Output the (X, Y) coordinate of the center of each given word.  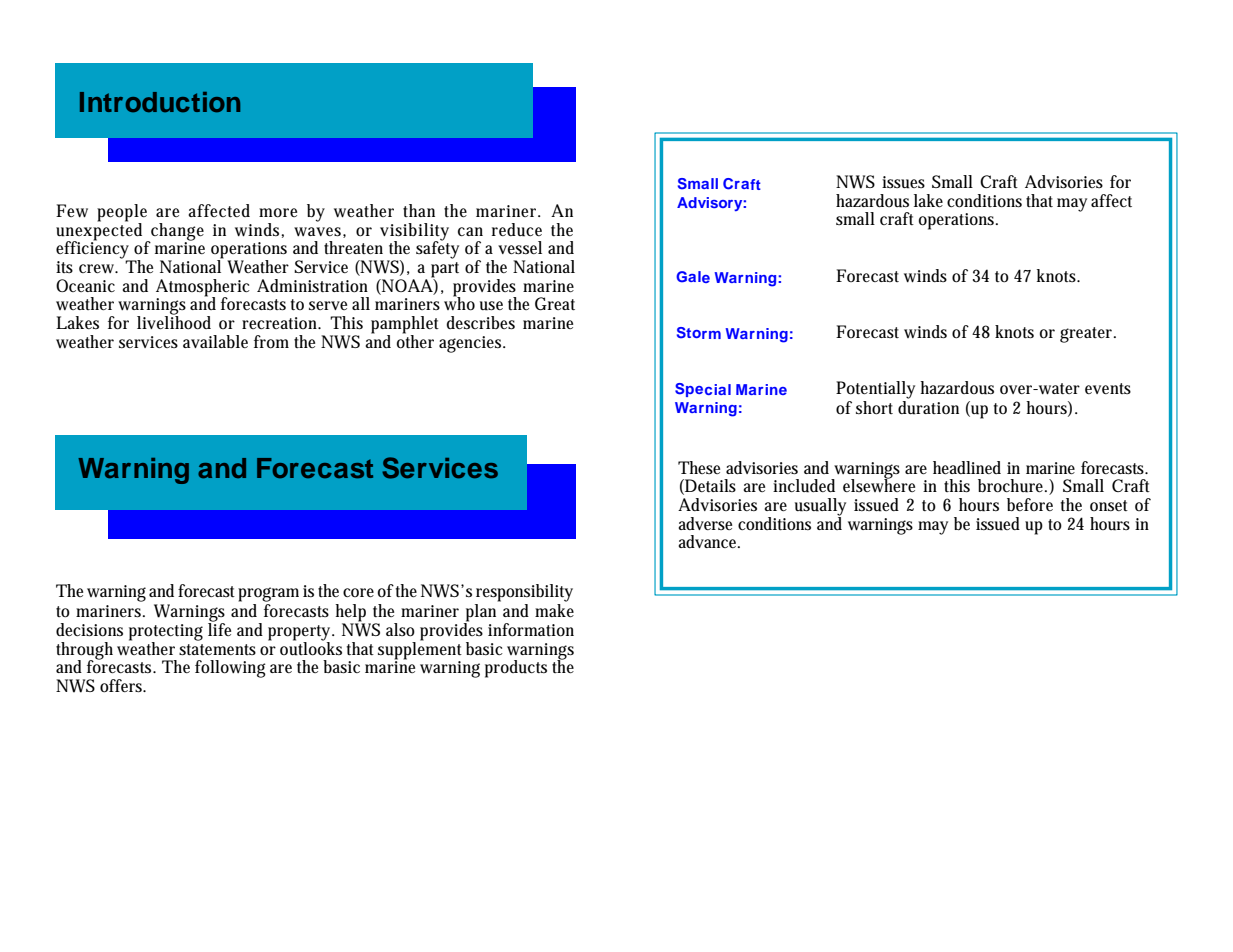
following (230, 669)
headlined (967, 467)
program (268, 594)
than (419, 210)
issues (903, 182)
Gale (693, 277)
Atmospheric (203, 288)
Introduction (160, 102)
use (491, 306)
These (699, 467)
